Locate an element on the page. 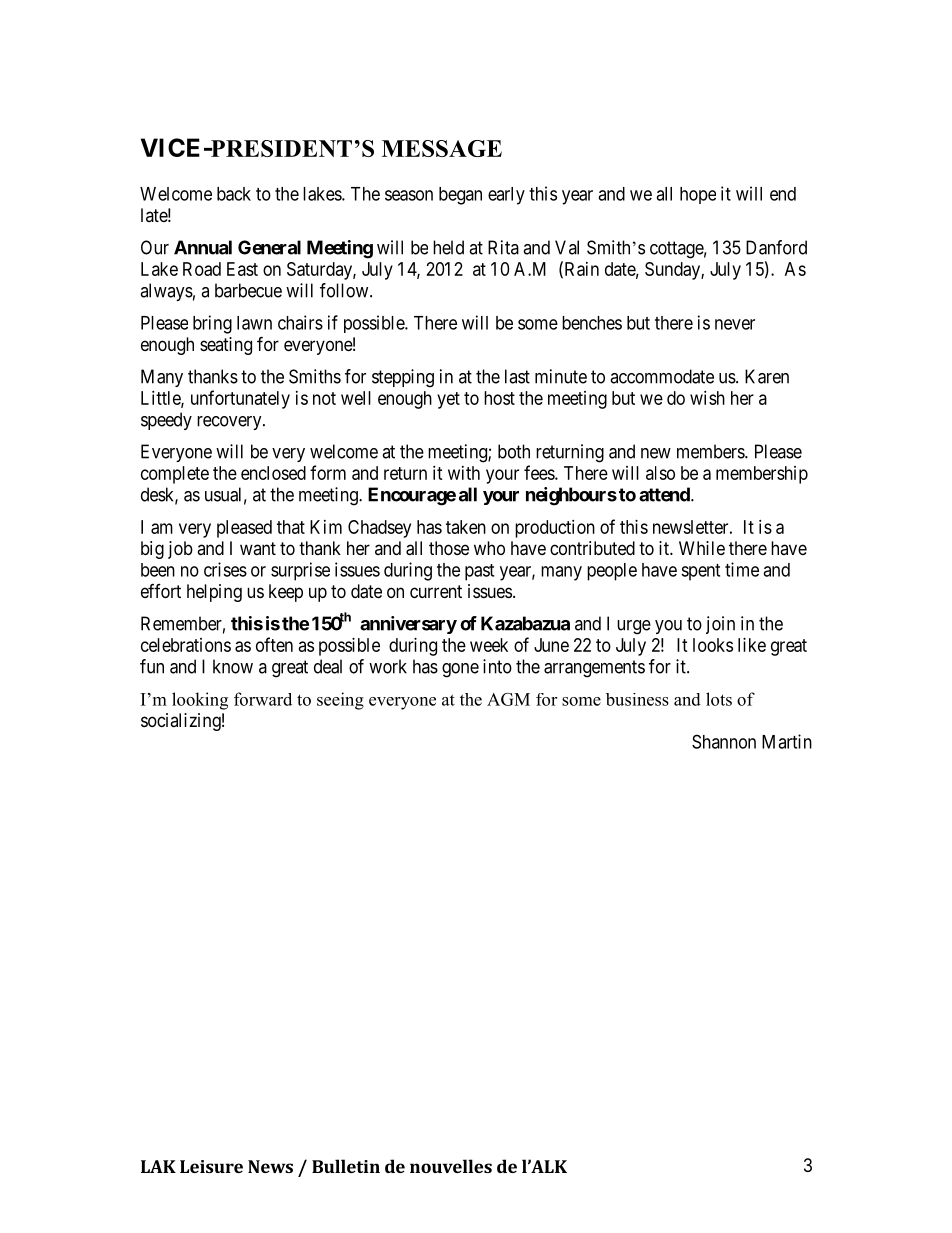 This image has height=1233, width=952. Shannon is located at coordinates (724, 741).
